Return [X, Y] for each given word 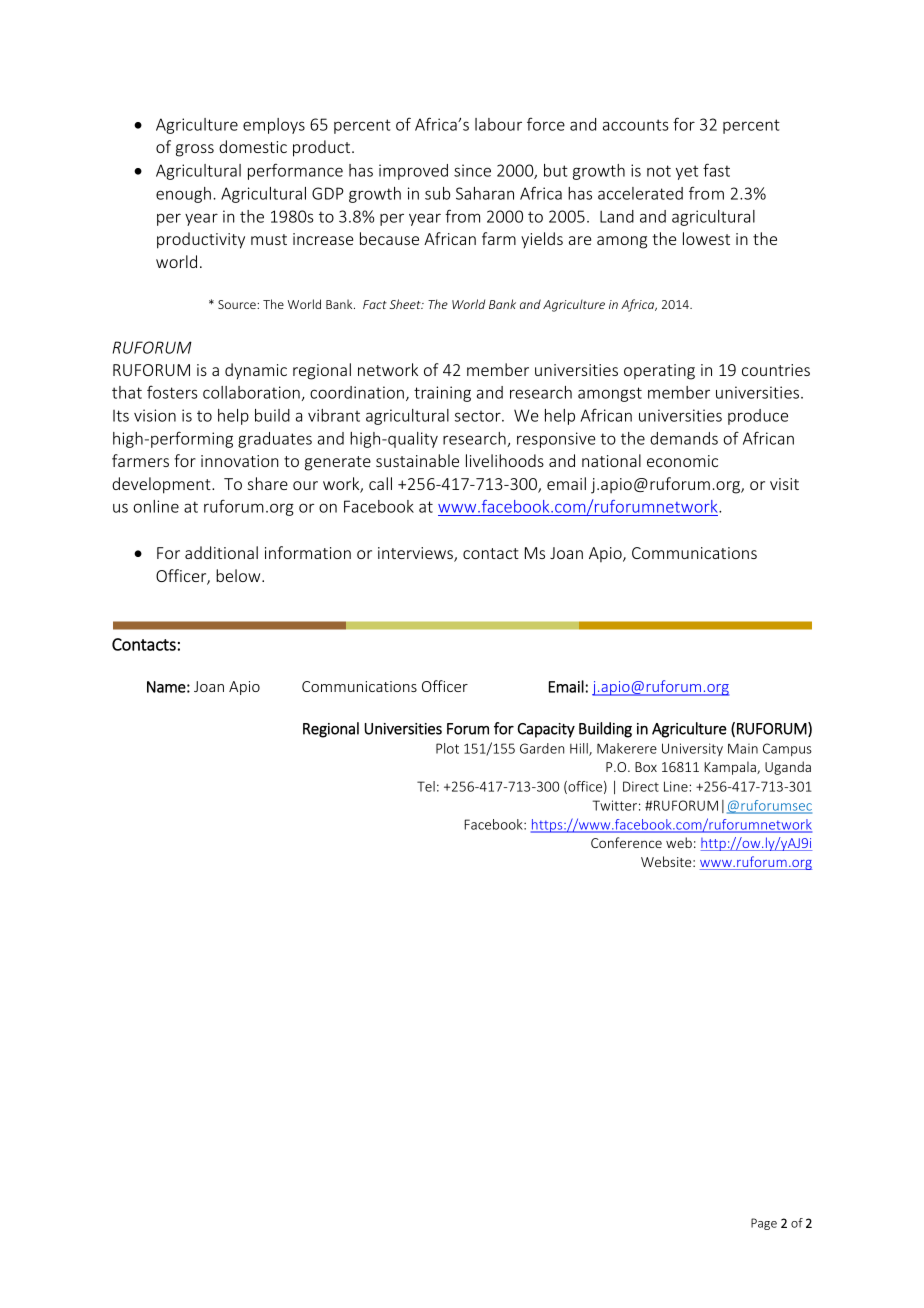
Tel [426, 786]
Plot [447, 748]
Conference [626, 842]
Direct [641, 786]
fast [716, 170]
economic [682, 461]
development [162, 485]
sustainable [417, 460]
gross [195, 150]
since [472, 170]
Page [764, 1224]
